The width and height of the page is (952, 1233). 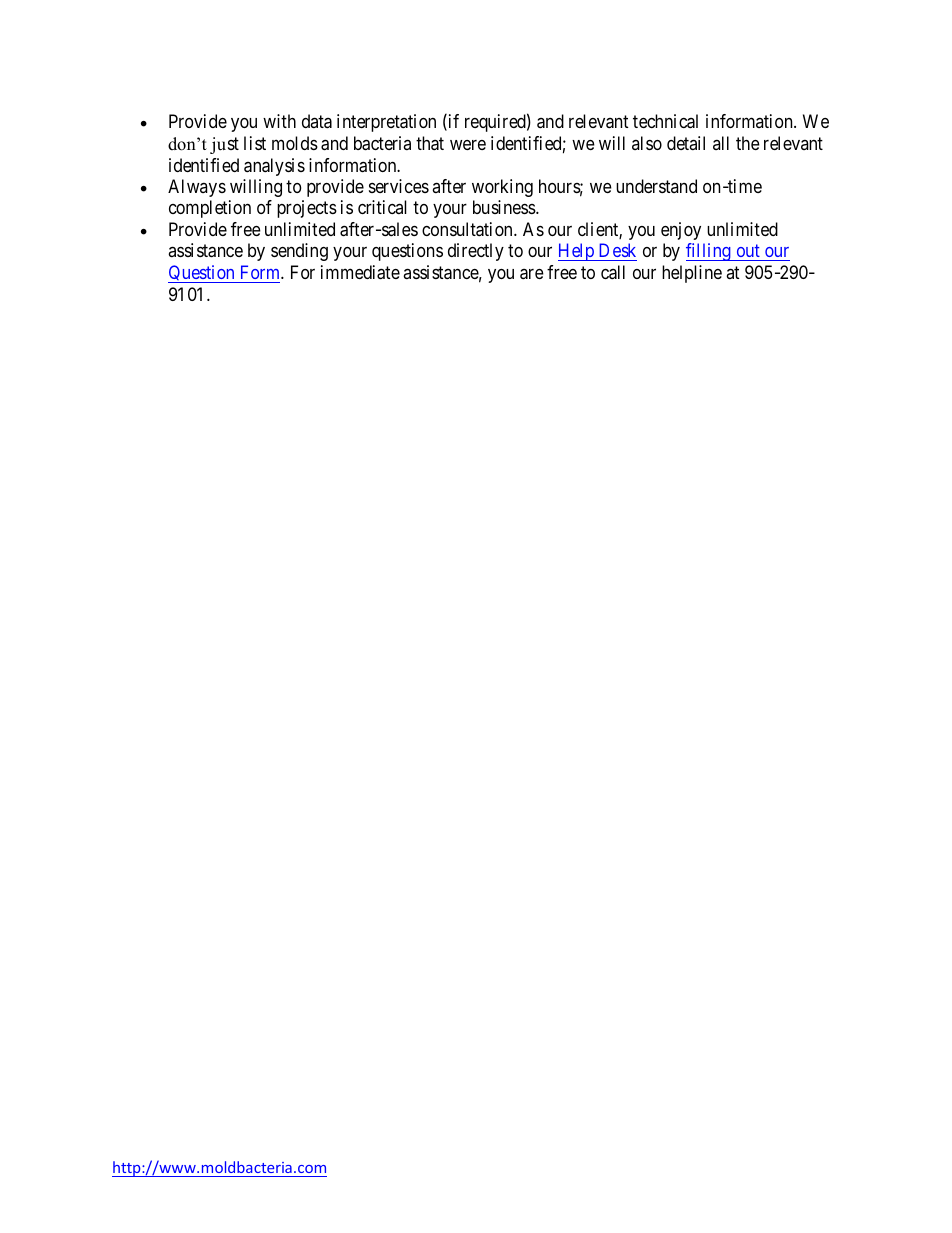 What do you see at coordinates (386, 123) in the page?
I see `interpretation` at bounding box center [386, 123].
